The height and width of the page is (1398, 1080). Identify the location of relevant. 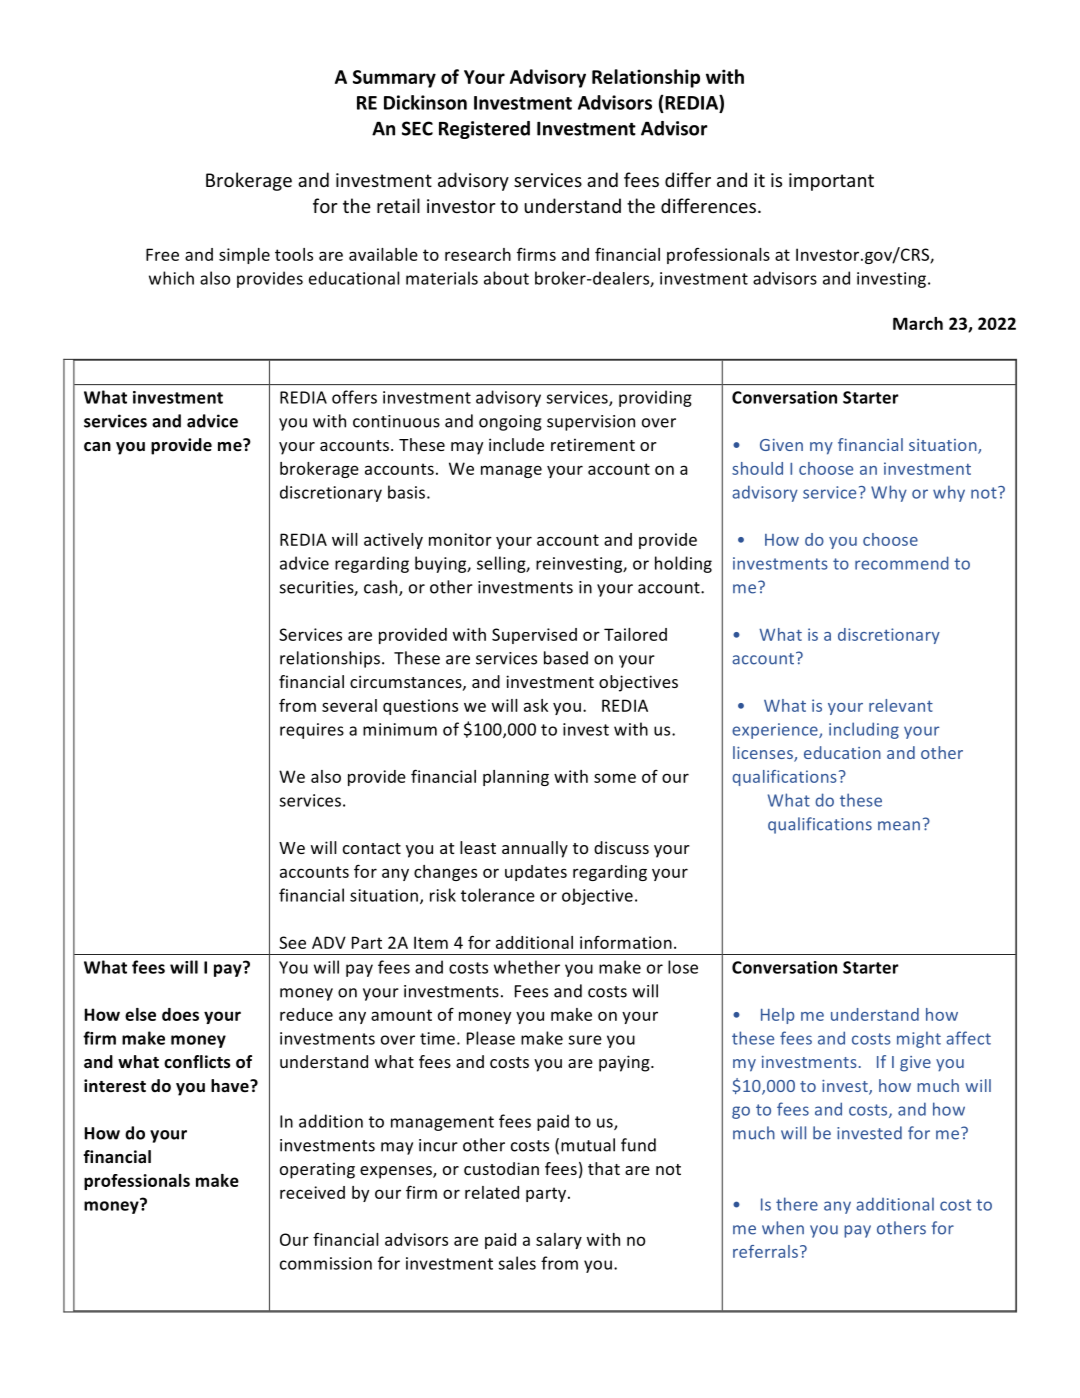
(901, 705).
